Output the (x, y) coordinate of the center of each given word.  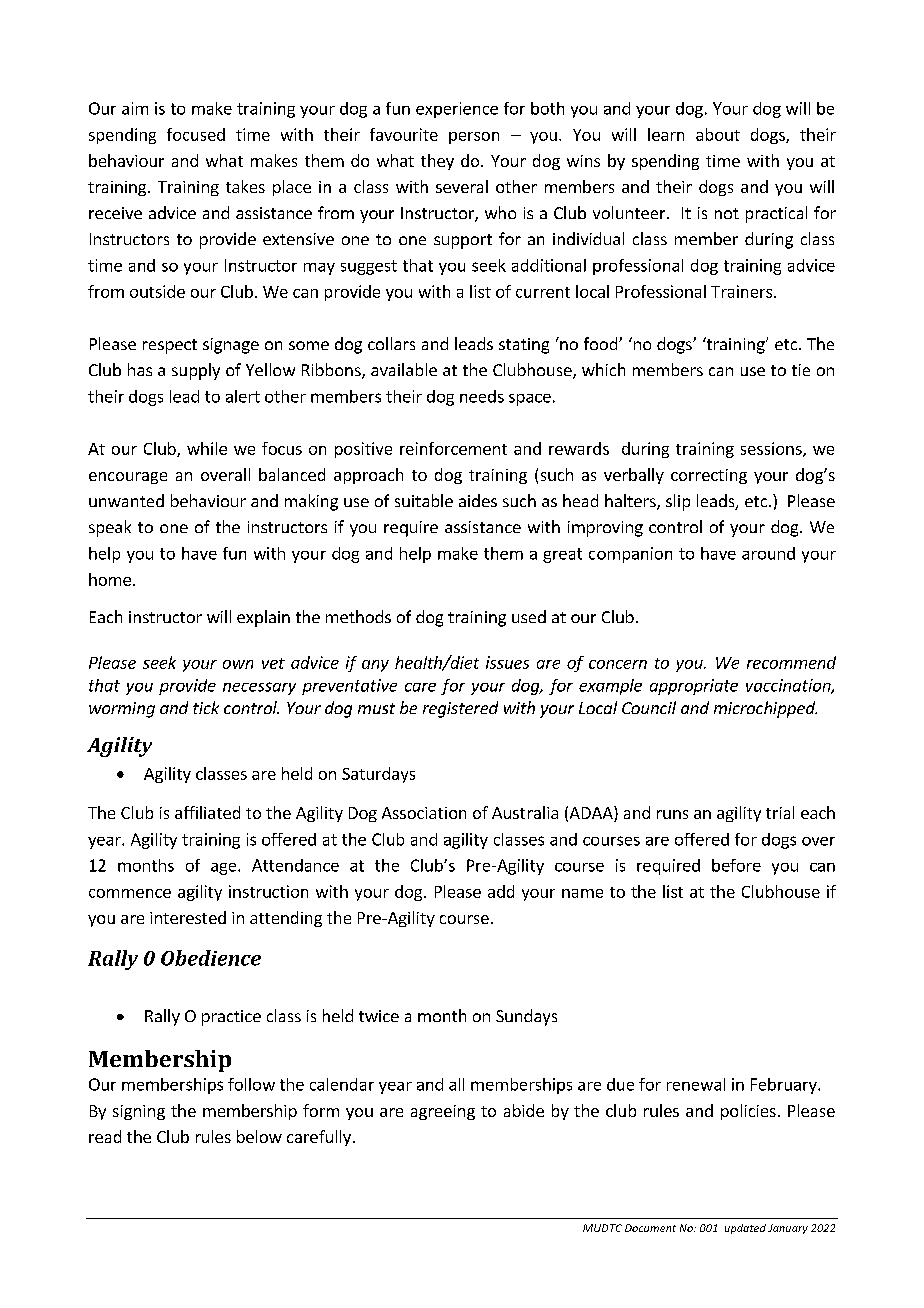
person (474, 138)
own (238, 664)
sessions (772, 449)
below (259, 1136)
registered (460, 709)
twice (379, 1016)
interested (188, 917)
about (718, 134)
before (736, 865)
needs (482, 396)
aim (135, 108)
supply (196, 371)
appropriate (694, 687)
